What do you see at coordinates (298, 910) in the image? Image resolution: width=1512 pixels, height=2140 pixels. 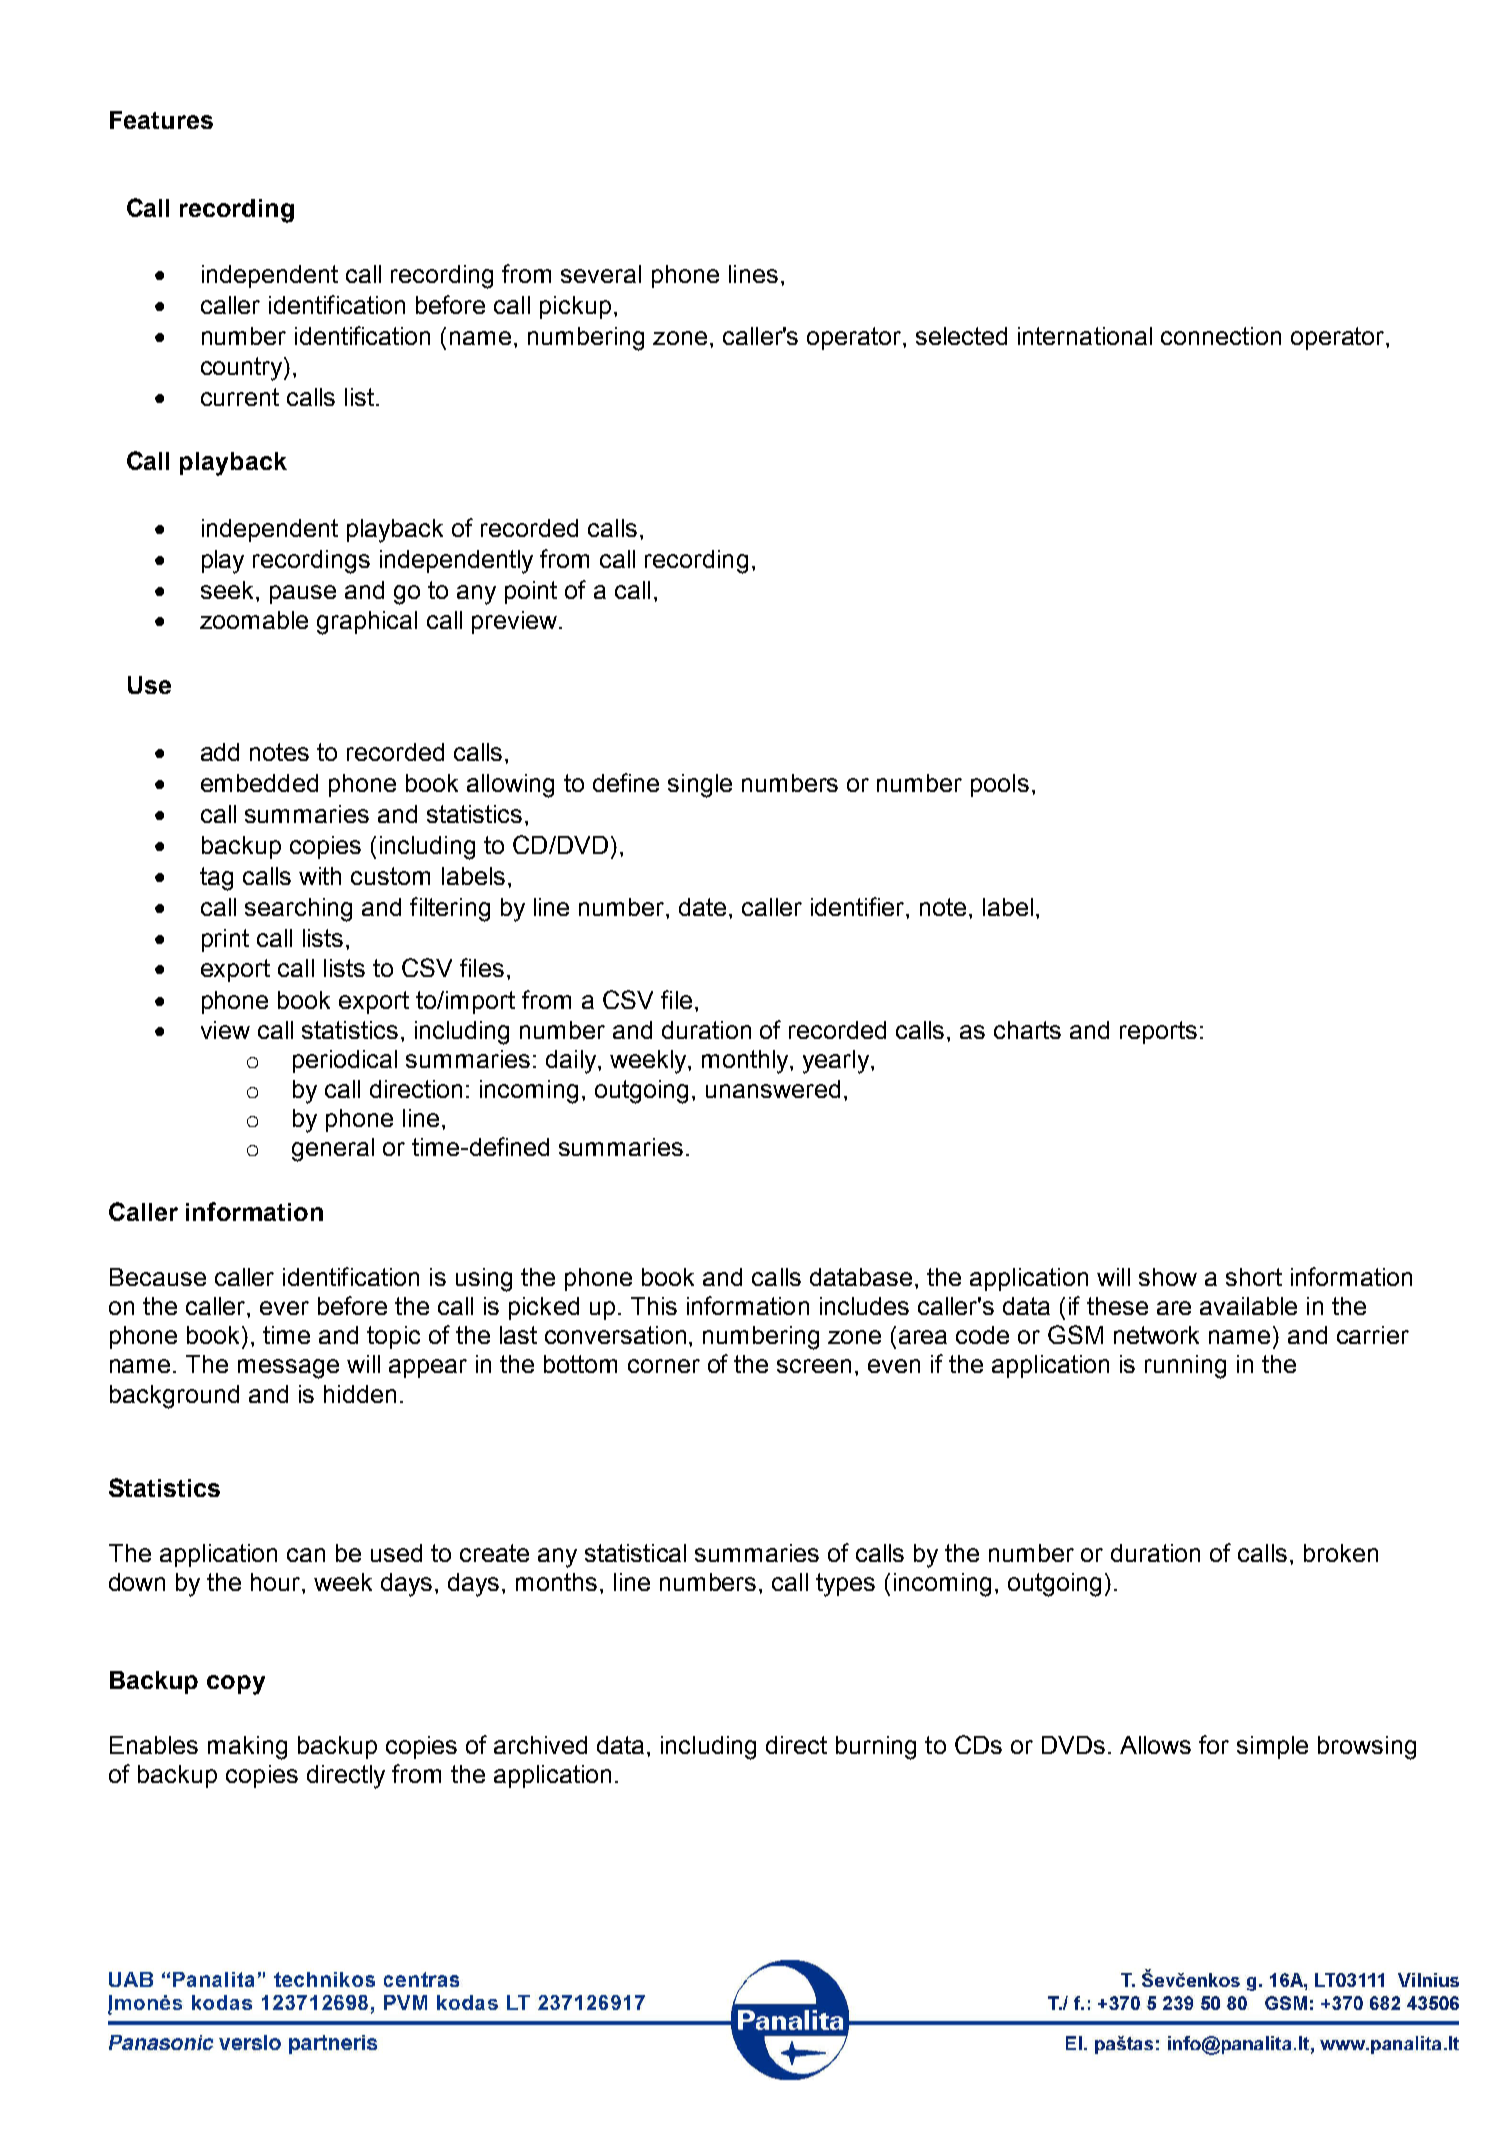 I see `searching` at bounding box center [298, 910].
